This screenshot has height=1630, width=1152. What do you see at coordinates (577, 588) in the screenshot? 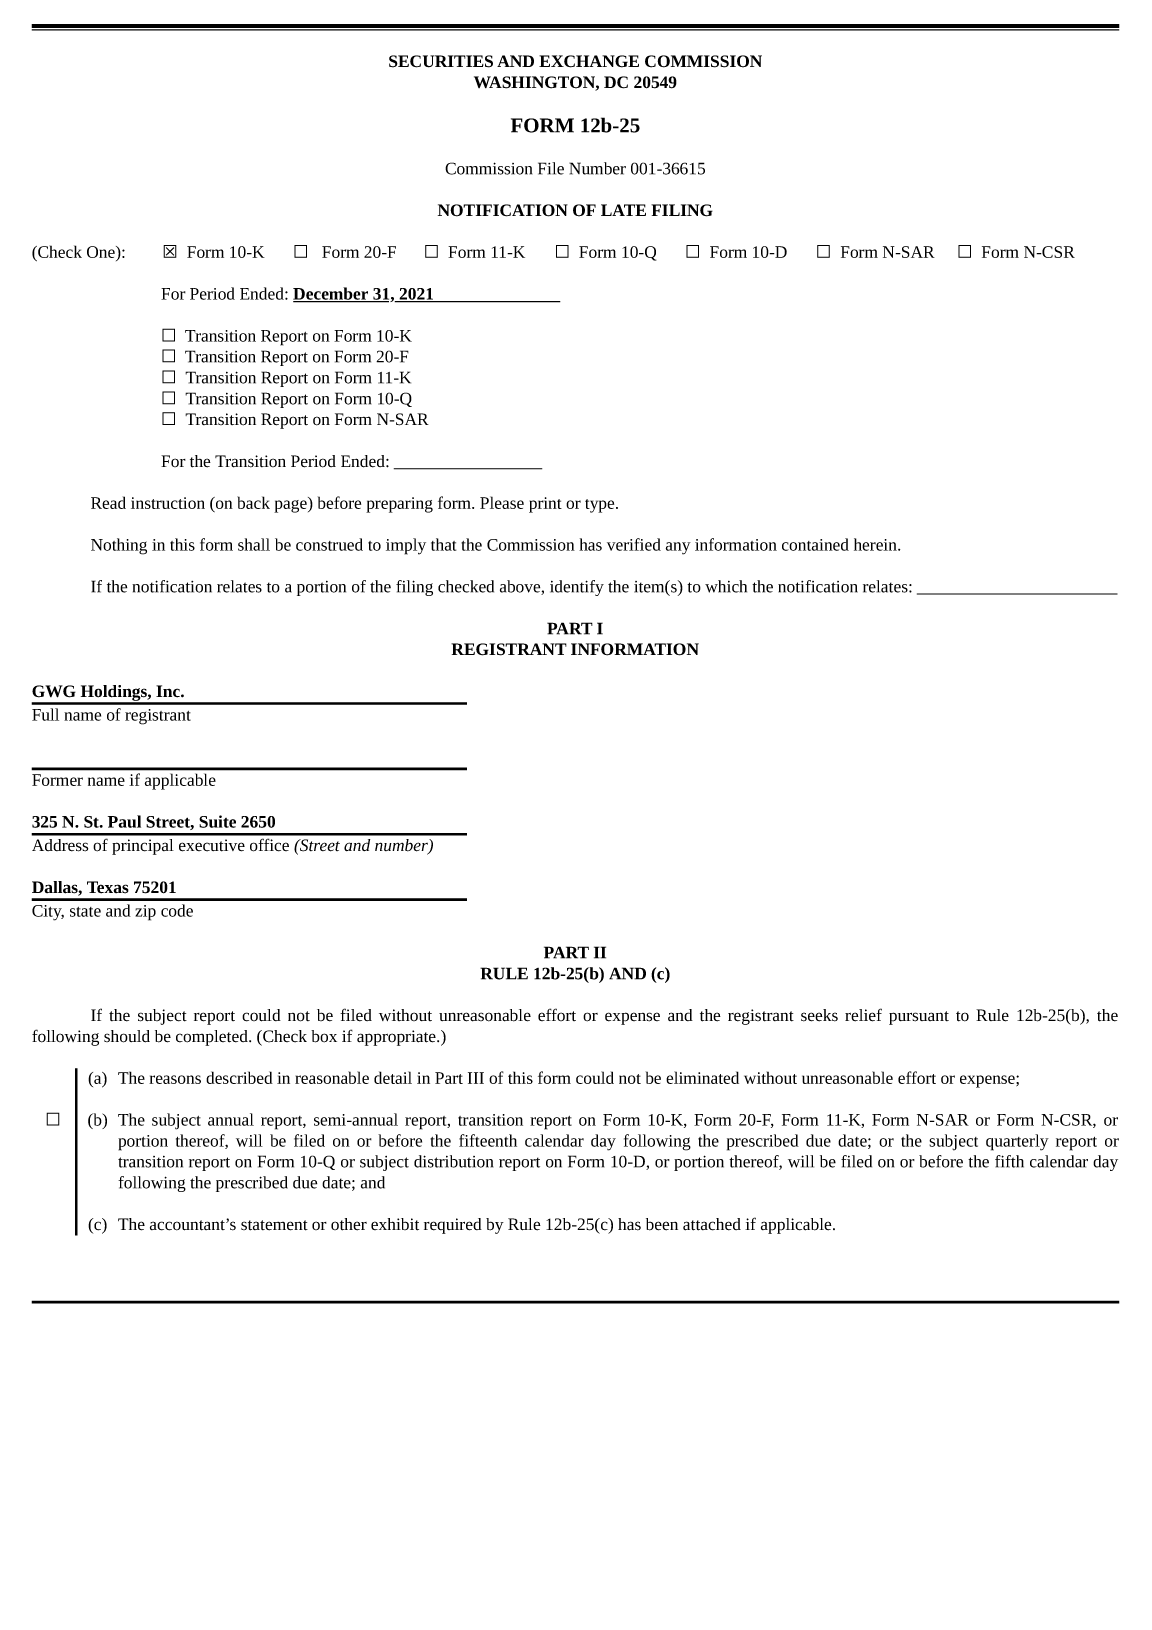
I see `identify` at bounding box center [577, 588].
